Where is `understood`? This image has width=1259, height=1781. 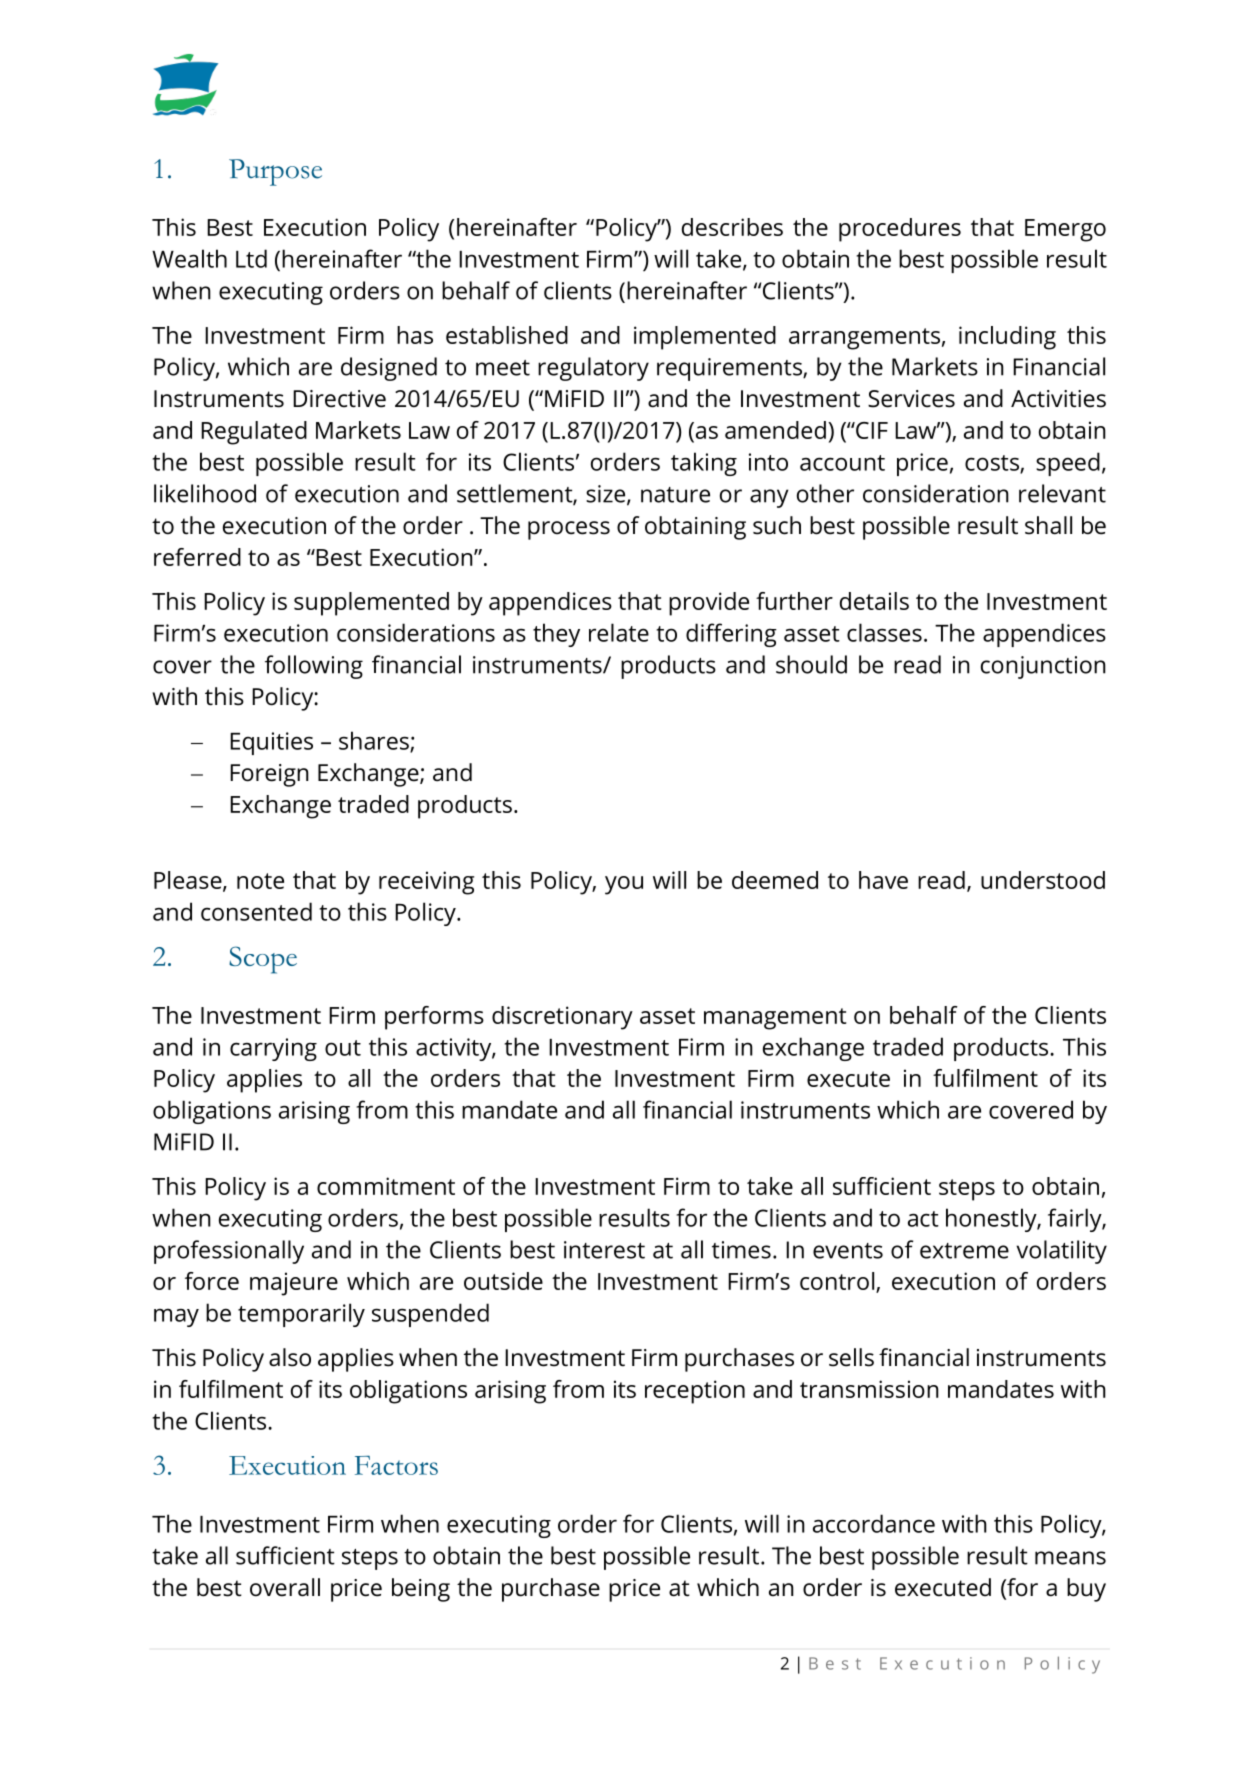
understood is located at coordinates (1043, 880).
